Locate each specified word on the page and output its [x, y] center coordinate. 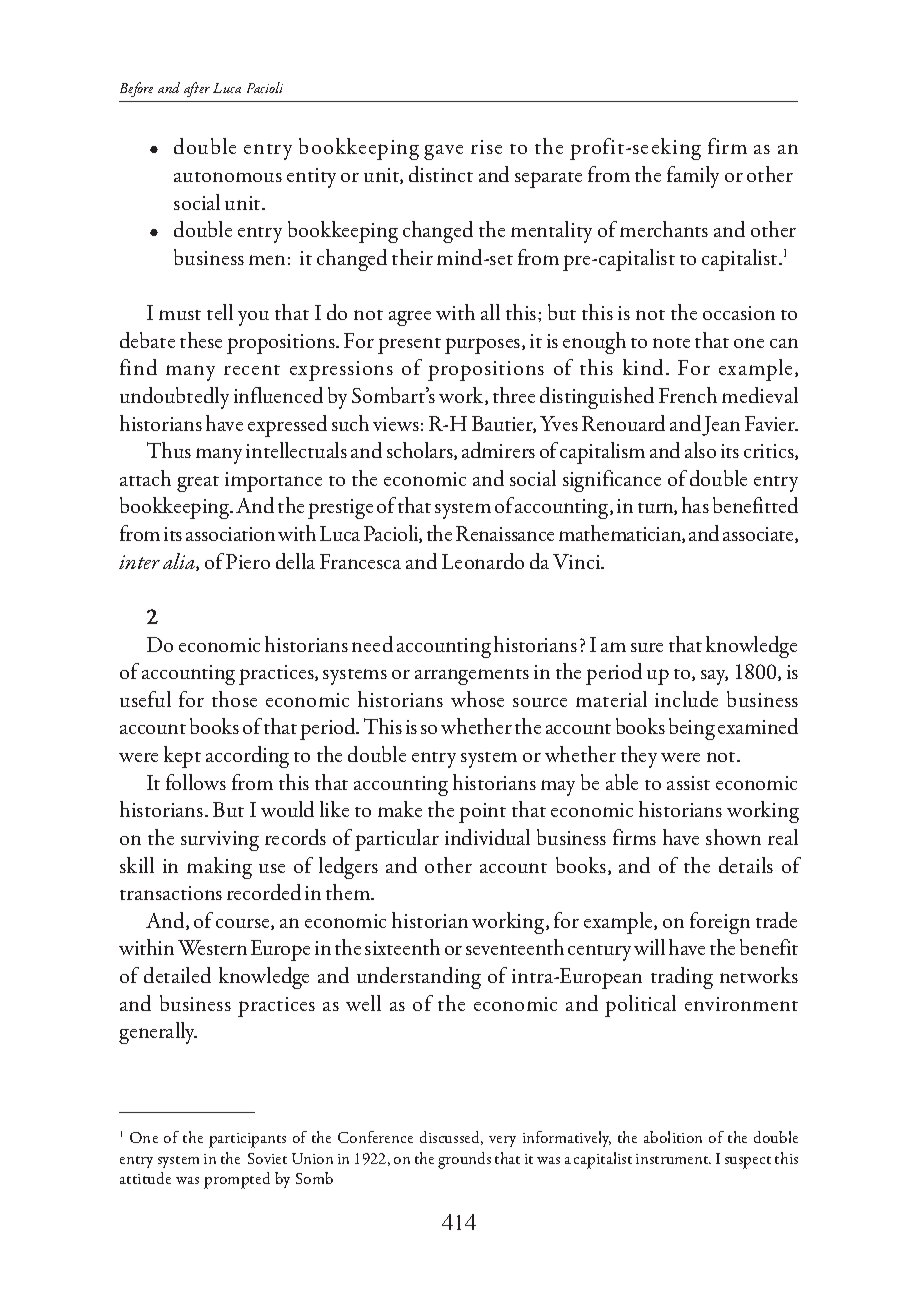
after [197, 89]
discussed [451, 1138]
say [714, 677]
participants [247, 1140]
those [234, 699]
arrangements [472, 677]
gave [443, 152]
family [693, 177]
